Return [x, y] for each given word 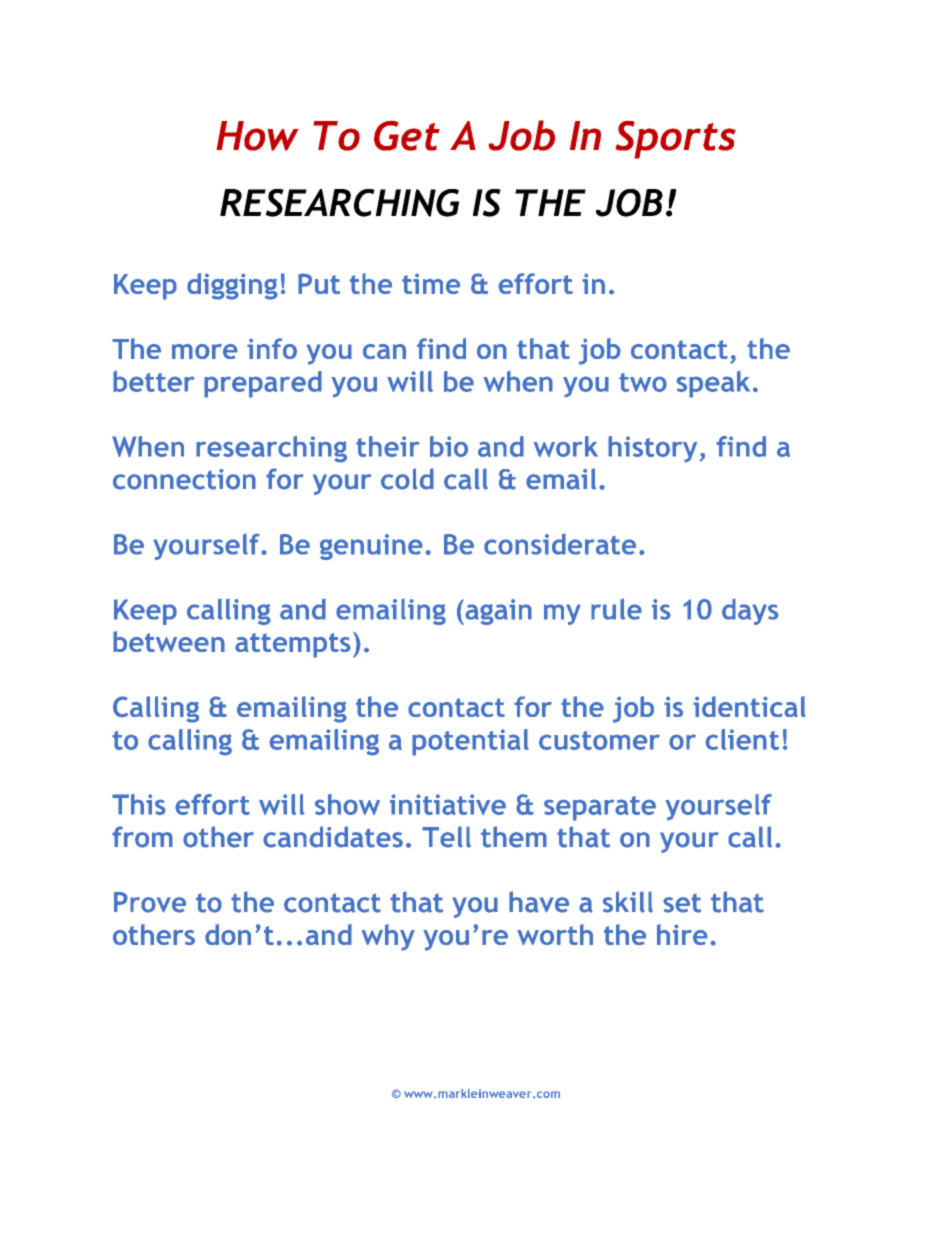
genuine [371, 547]
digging [232, 286]
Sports [675, 140]
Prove [150, 902]
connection [184, 479]
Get [407, 136]
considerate [560, 544]
